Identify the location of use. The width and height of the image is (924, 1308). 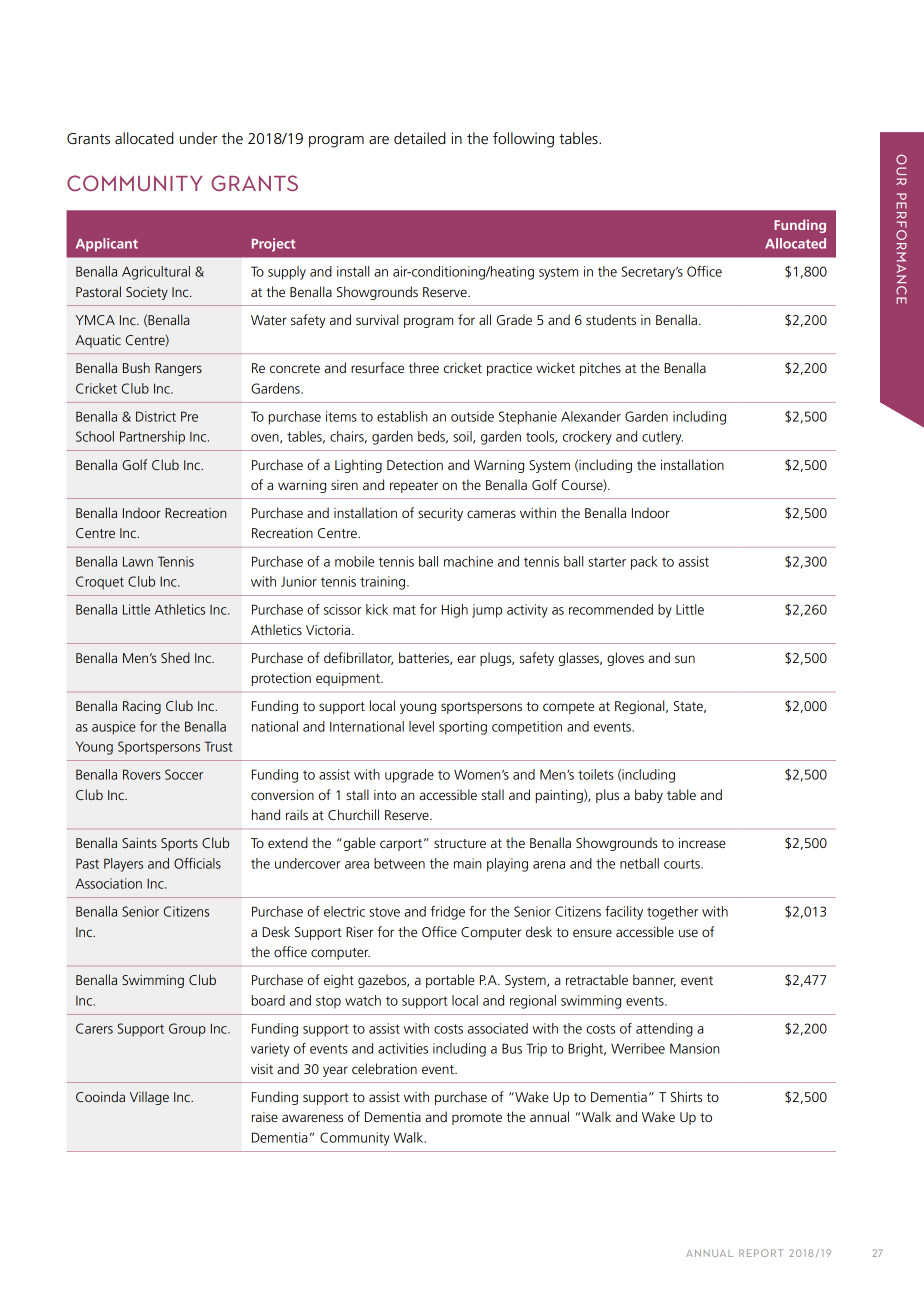
(688, 933).
